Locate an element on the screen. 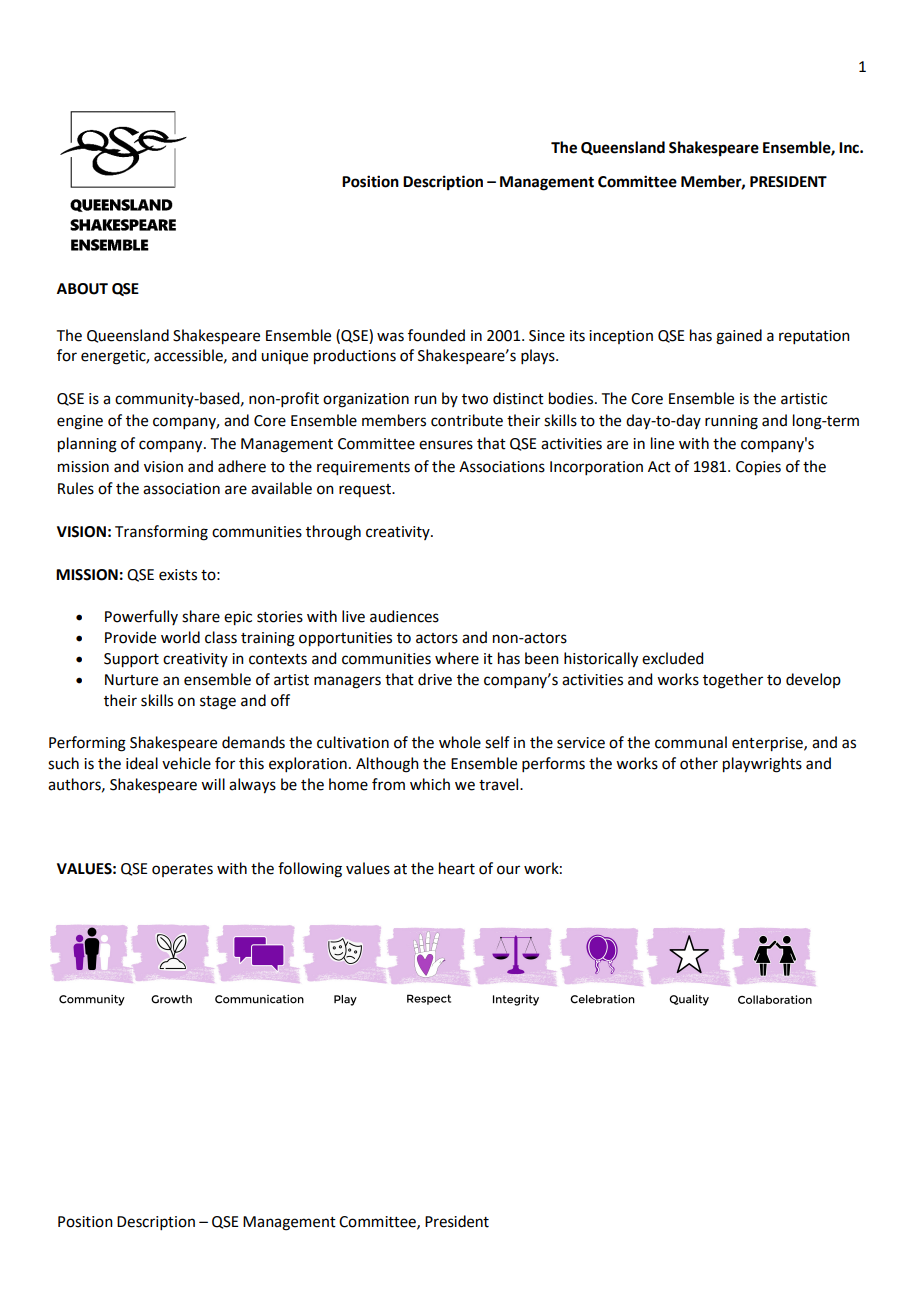 The width and height of the screenshot is (924, 1307). gained is located at coordinates (739, 337).
